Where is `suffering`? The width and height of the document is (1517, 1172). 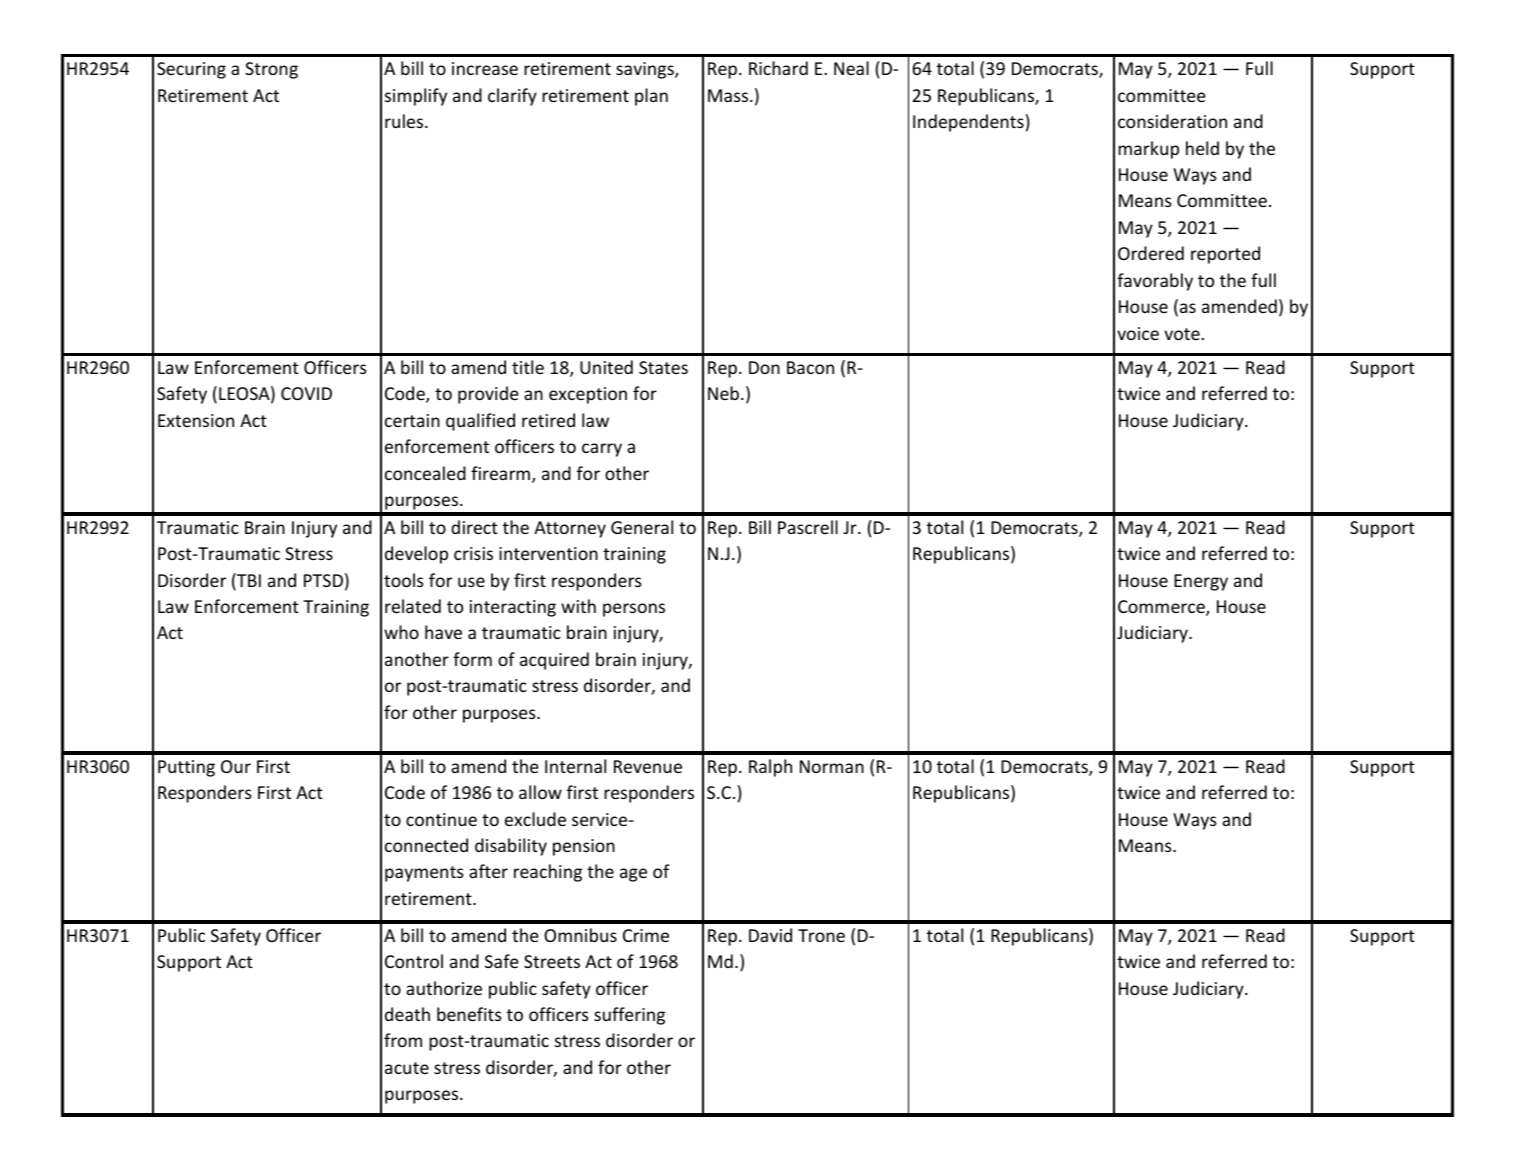 suffering is located at coordinates (629, 1016).
